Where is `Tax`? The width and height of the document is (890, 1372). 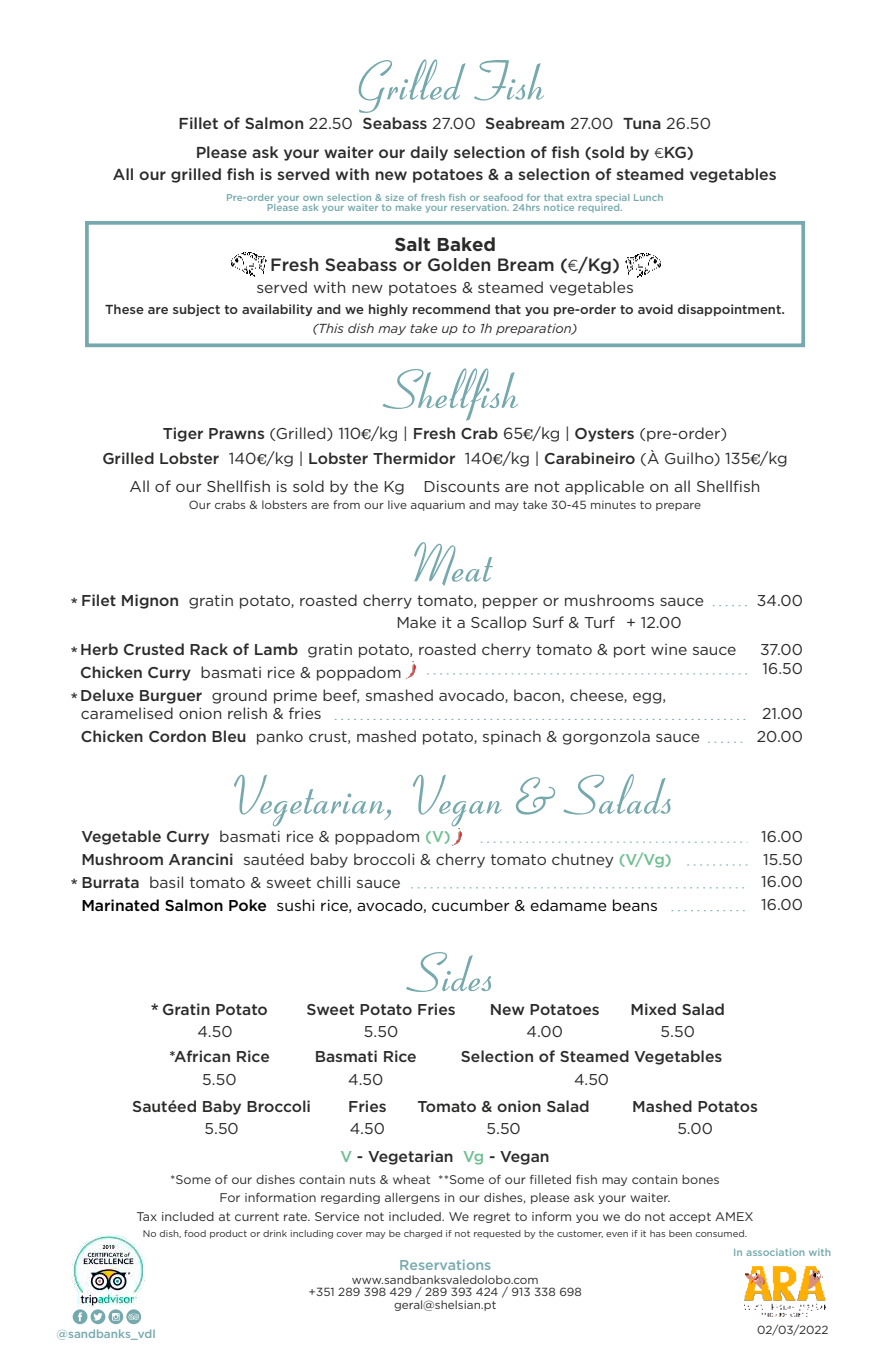
Tax is located at coordinates (147, 1216).
